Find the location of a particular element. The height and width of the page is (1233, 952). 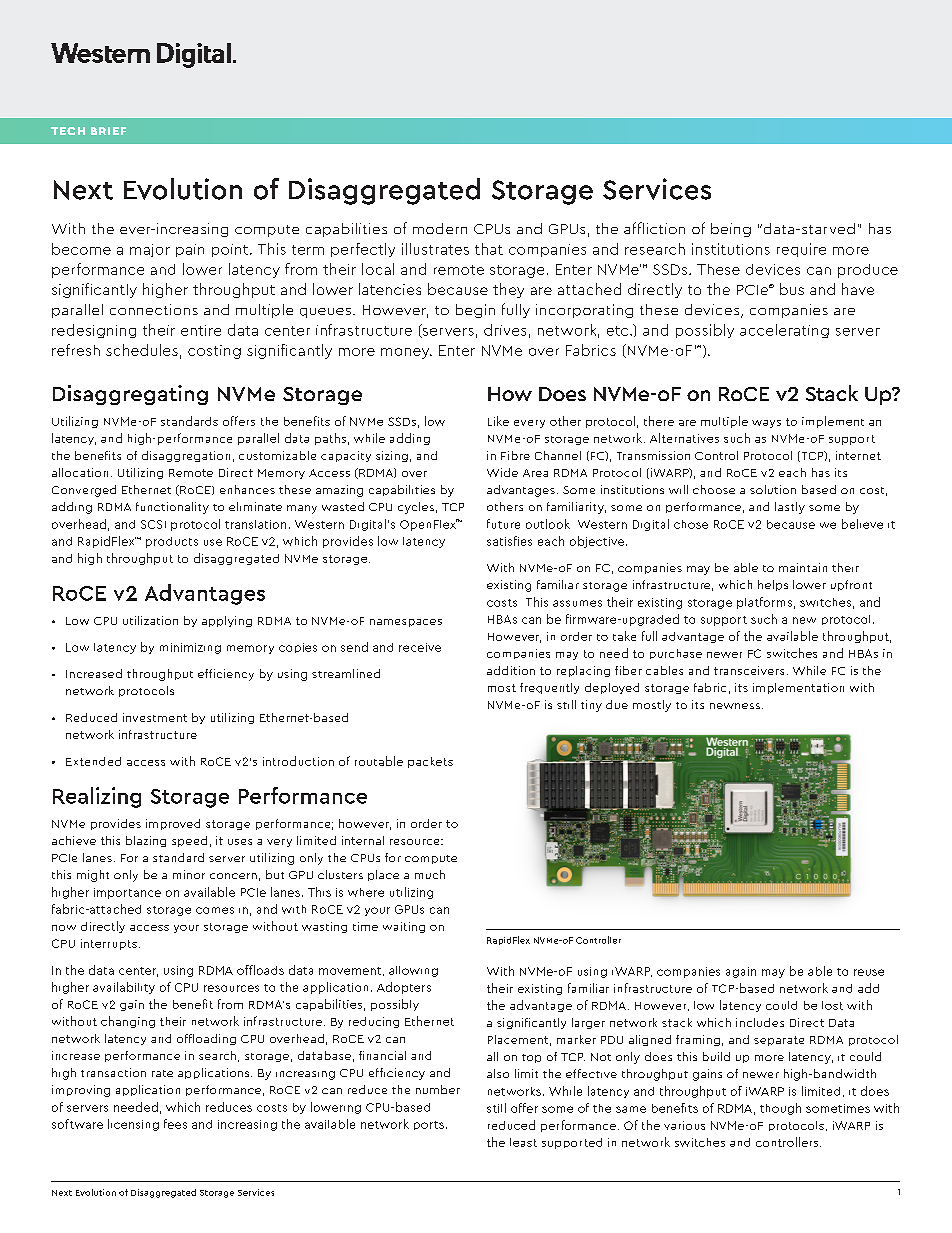

solution is located at coordinates (773, 489).
